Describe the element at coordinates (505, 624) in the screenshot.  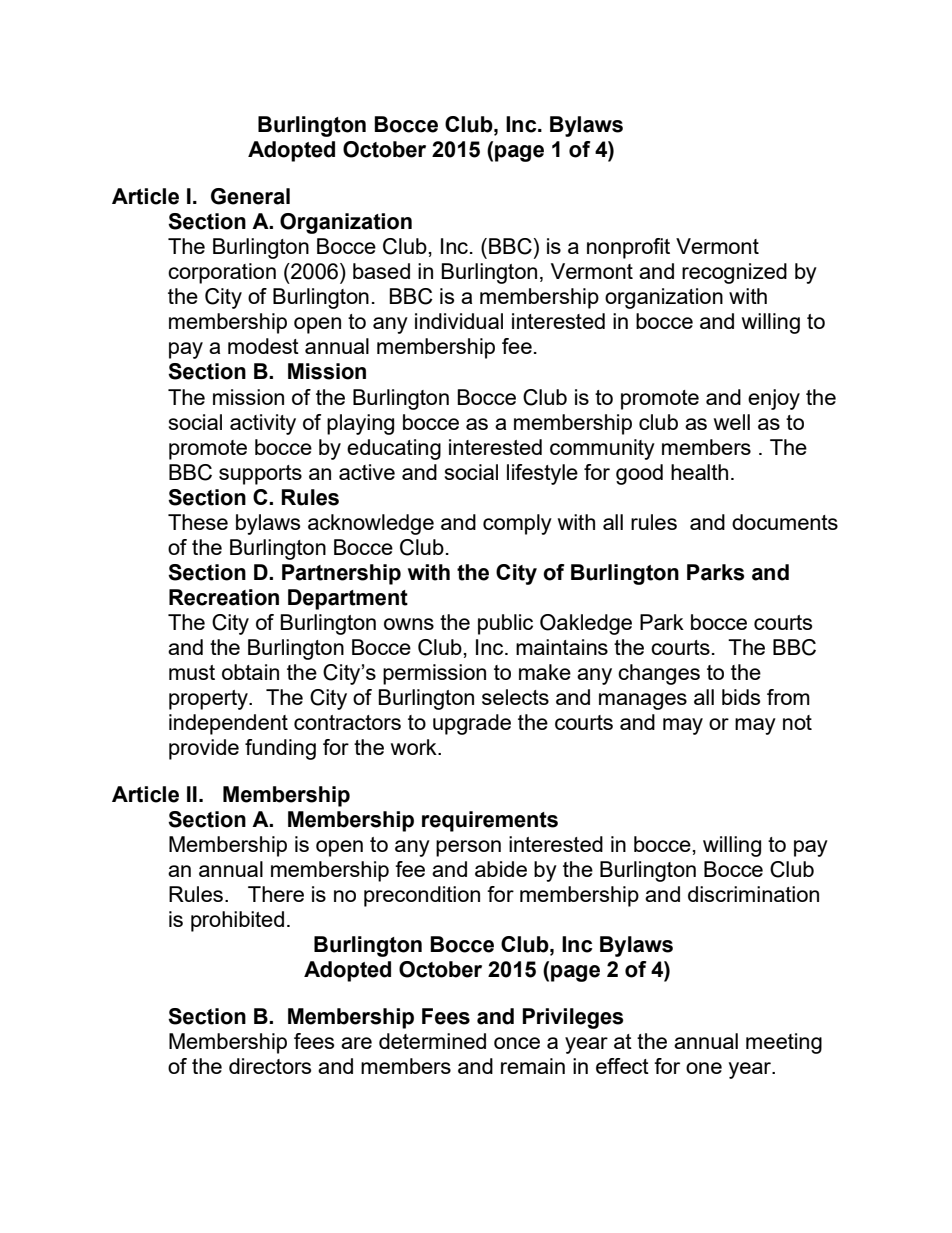
I see `public` at that location.
